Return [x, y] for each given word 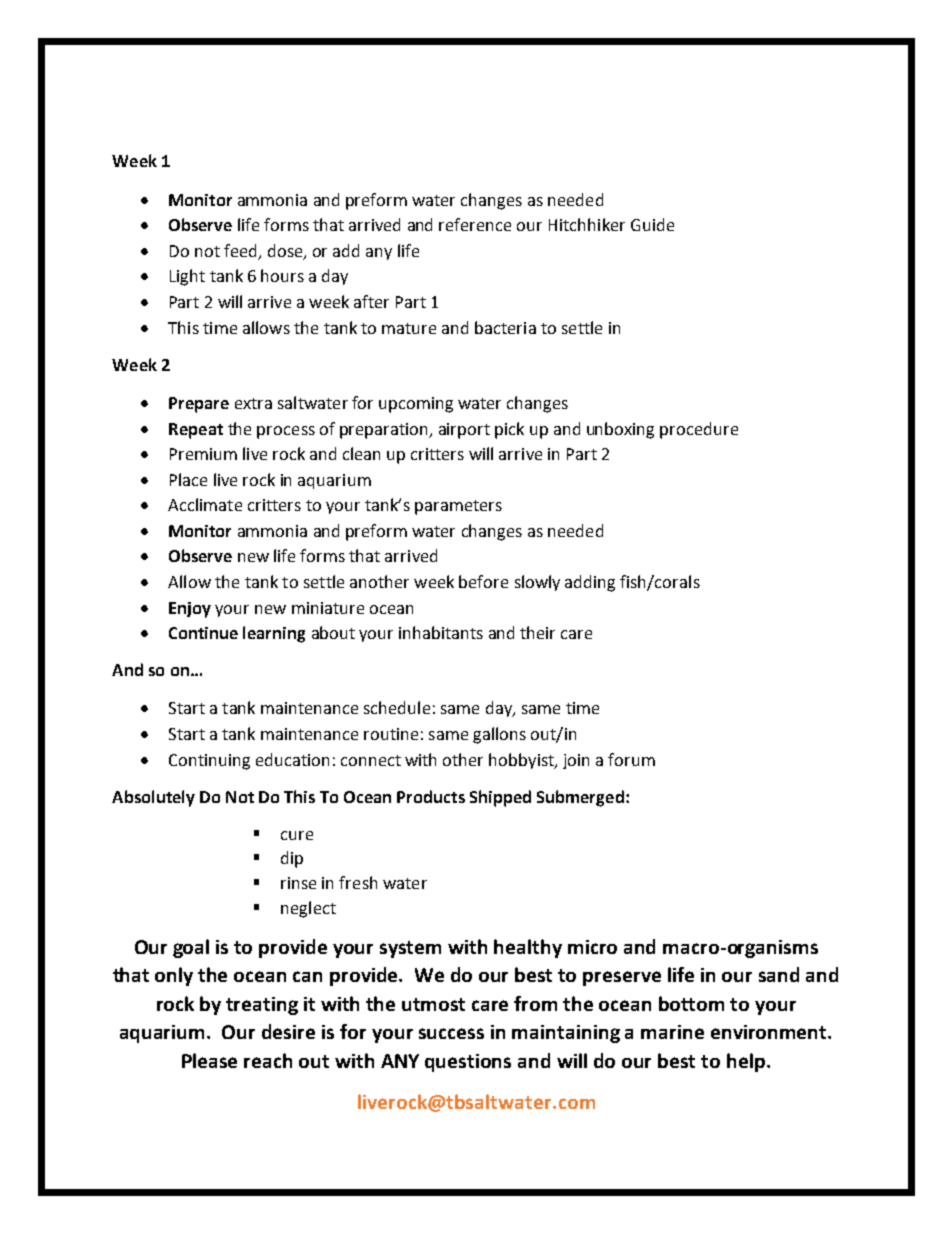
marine [672, 1032]
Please [209, 1060]
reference [475, 224]
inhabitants [441, 632]
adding [590, 583]
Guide [652, 224]
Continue [203, 633]
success [451, 1033]
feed [240, 250]
